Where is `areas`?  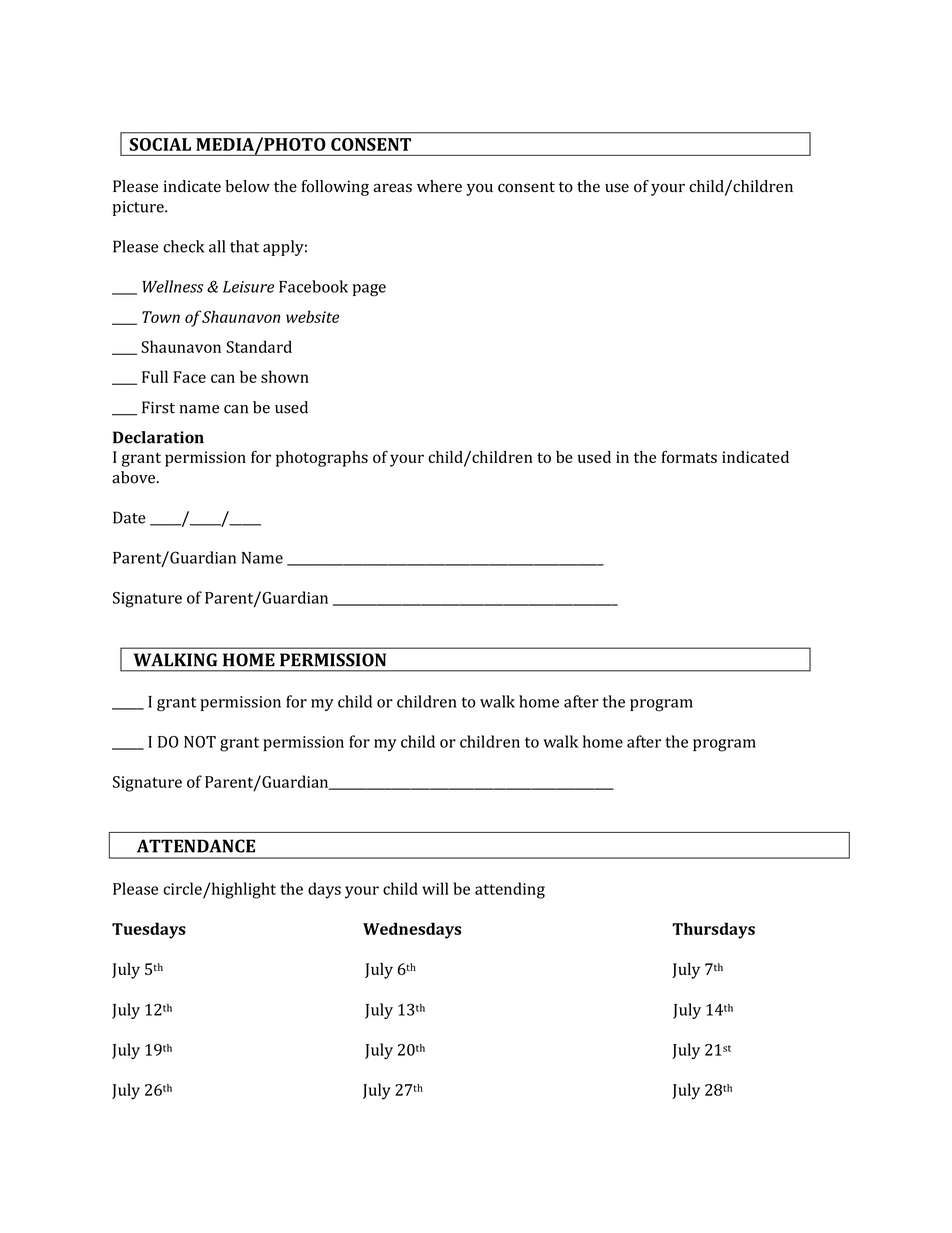
areas is located at coordinates (393, 188).
